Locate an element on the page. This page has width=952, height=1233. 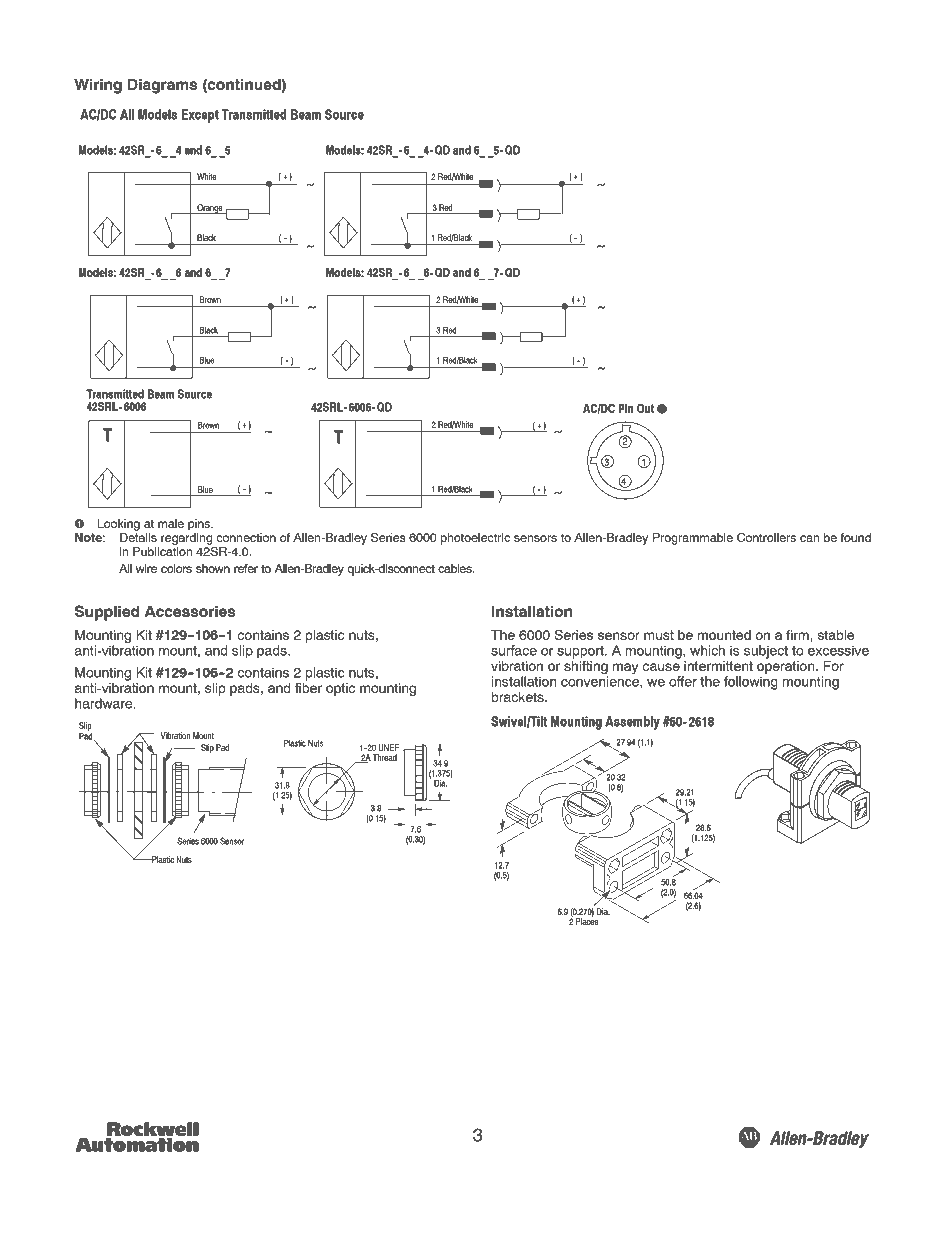
photoelectric is located at coordinates (475, 539).
